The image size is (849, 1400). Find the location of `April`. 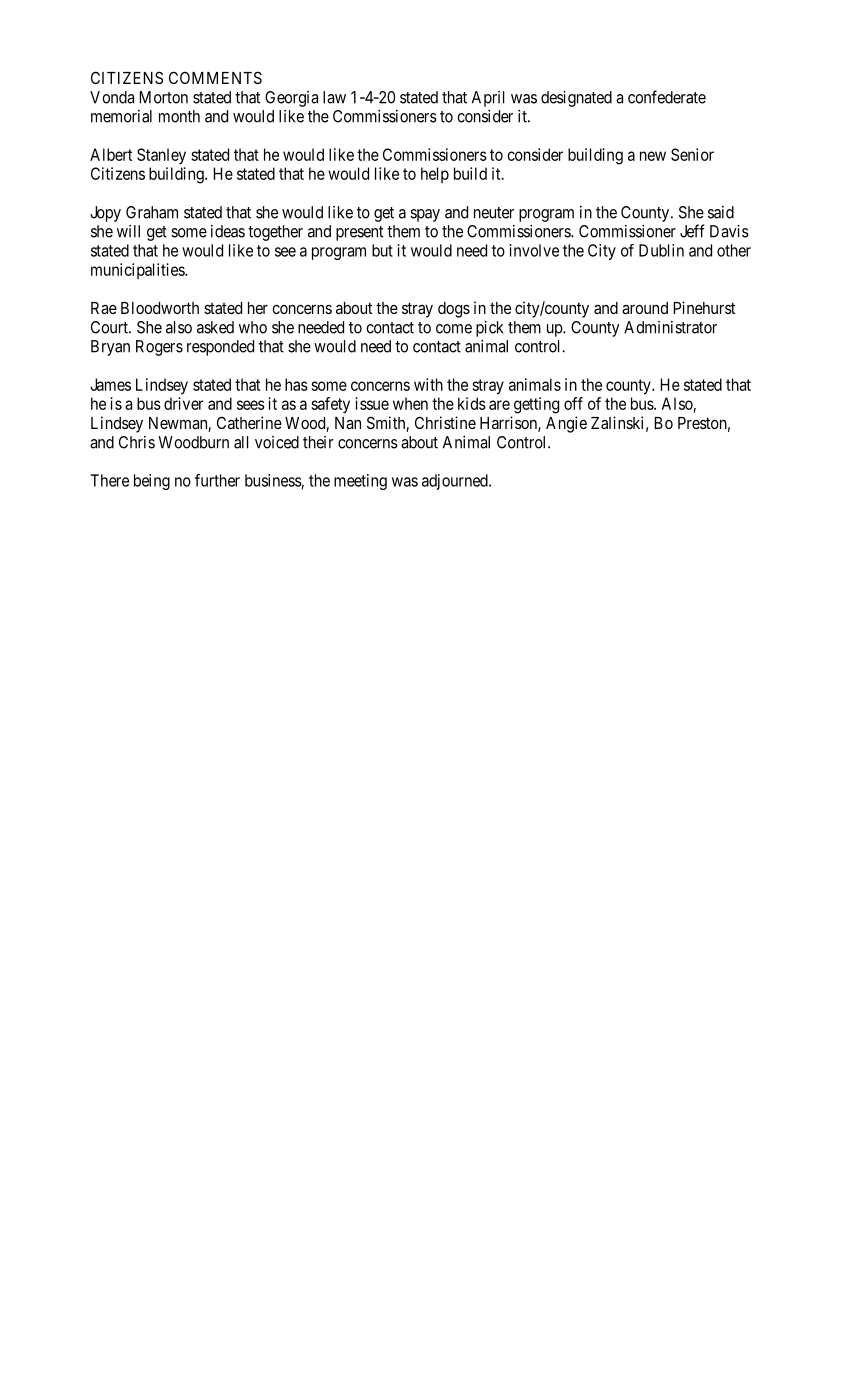

April is located at coordinates (488, 99).
